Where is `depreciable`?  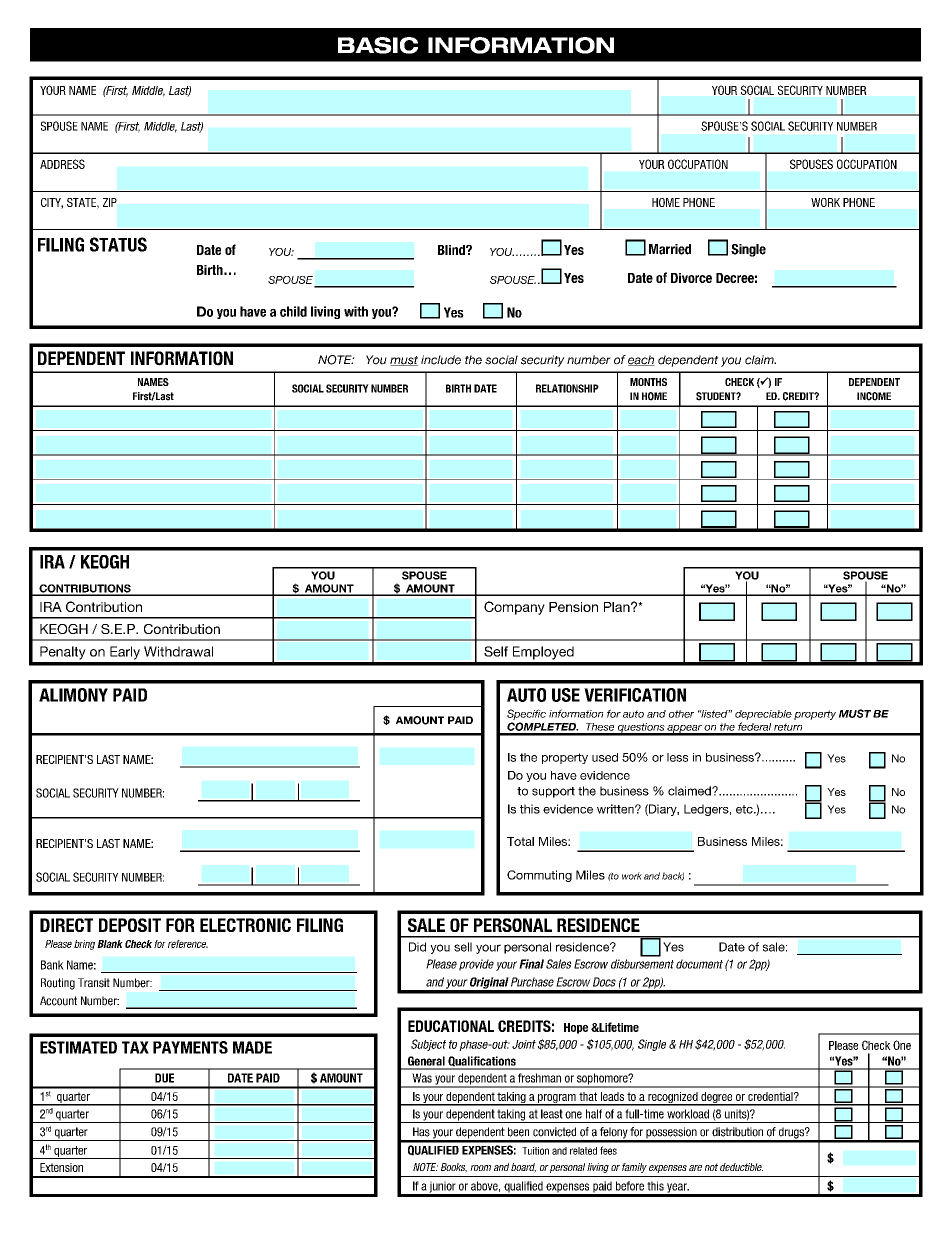
depreciable is located at coordinates (763, 715).
